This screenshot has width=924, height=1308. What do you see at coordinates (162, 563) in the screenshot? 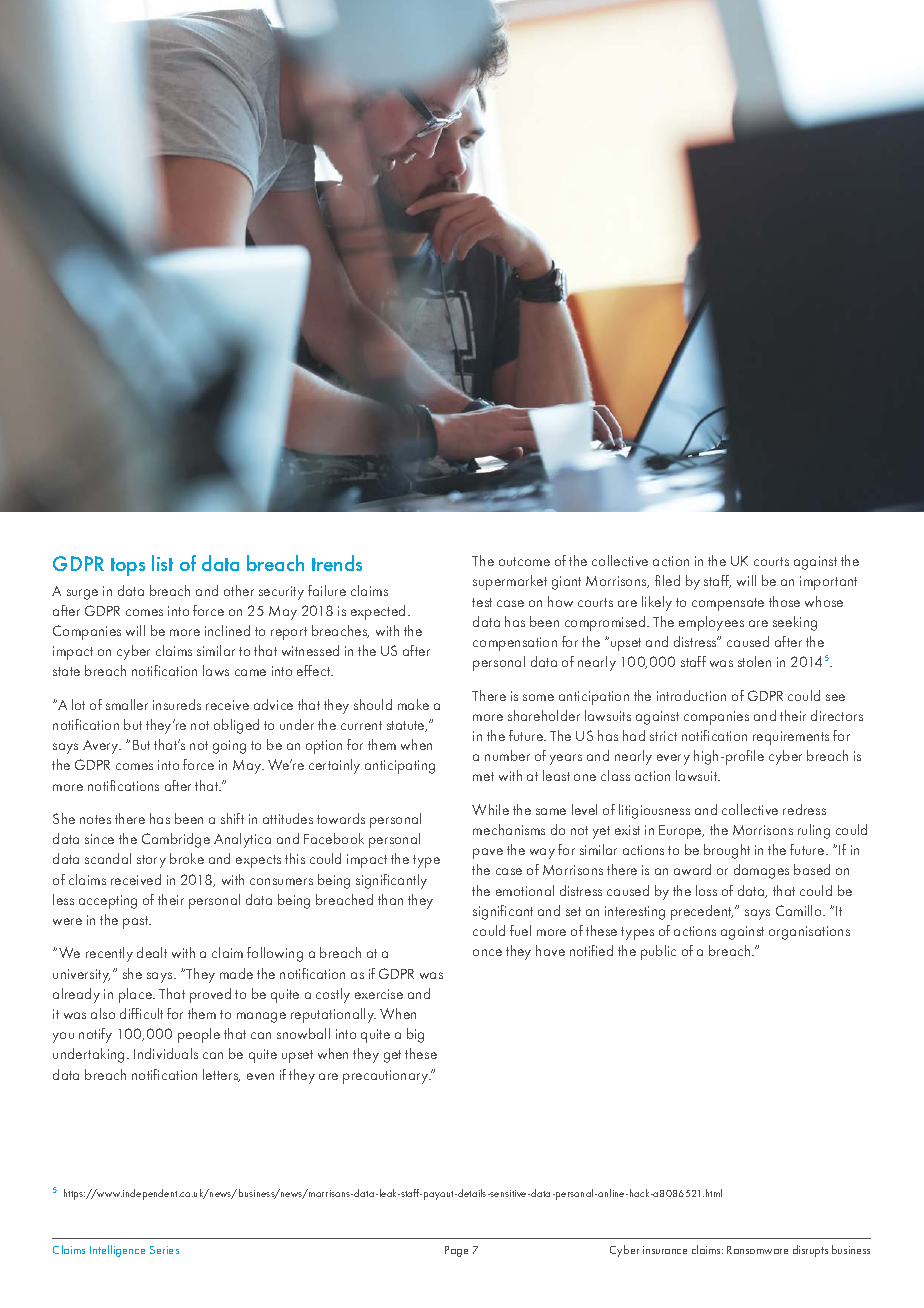
I see `list` at bounding box center [162, 563].
